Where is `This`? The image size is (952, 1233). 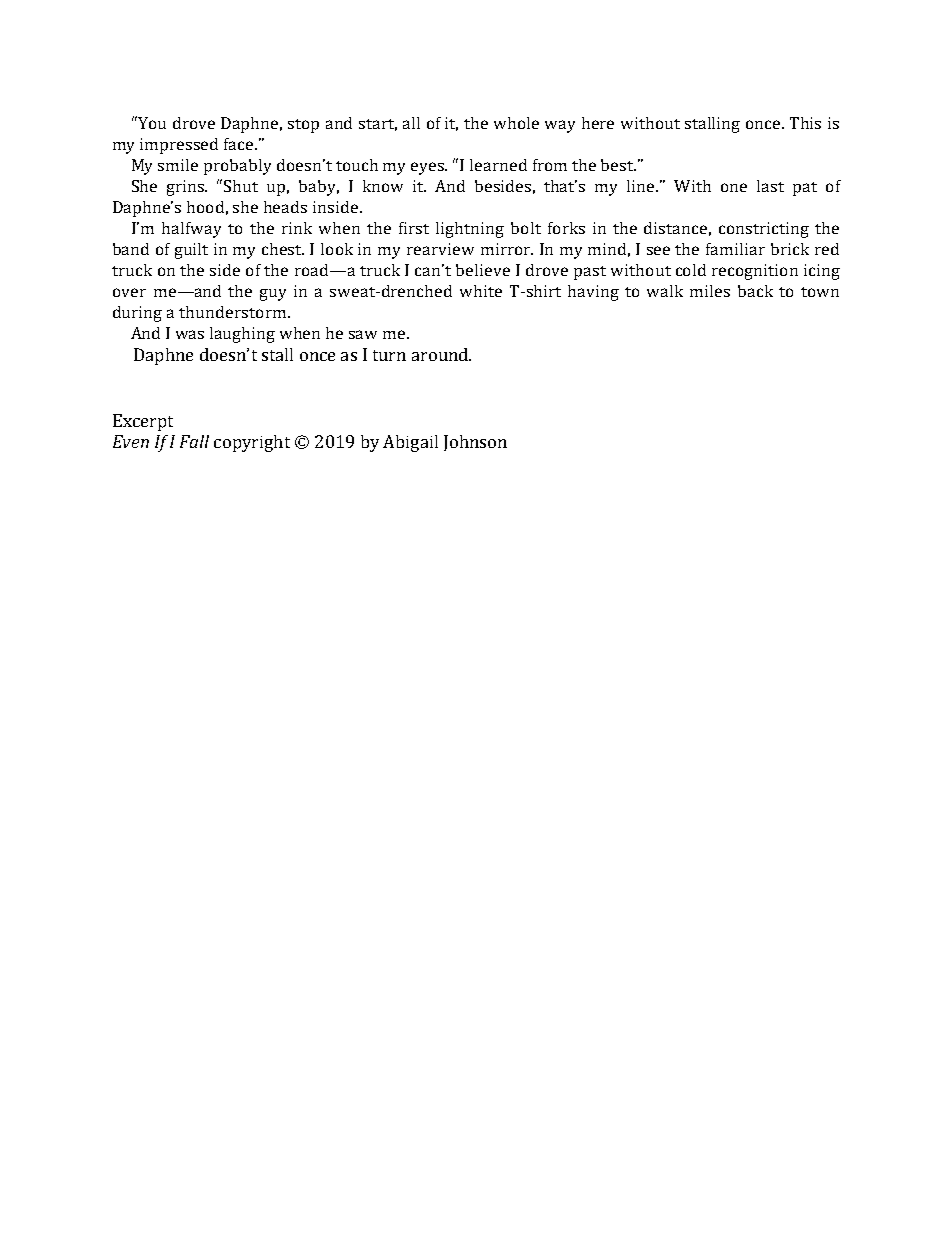 This is located at coordinates (805, 123).
